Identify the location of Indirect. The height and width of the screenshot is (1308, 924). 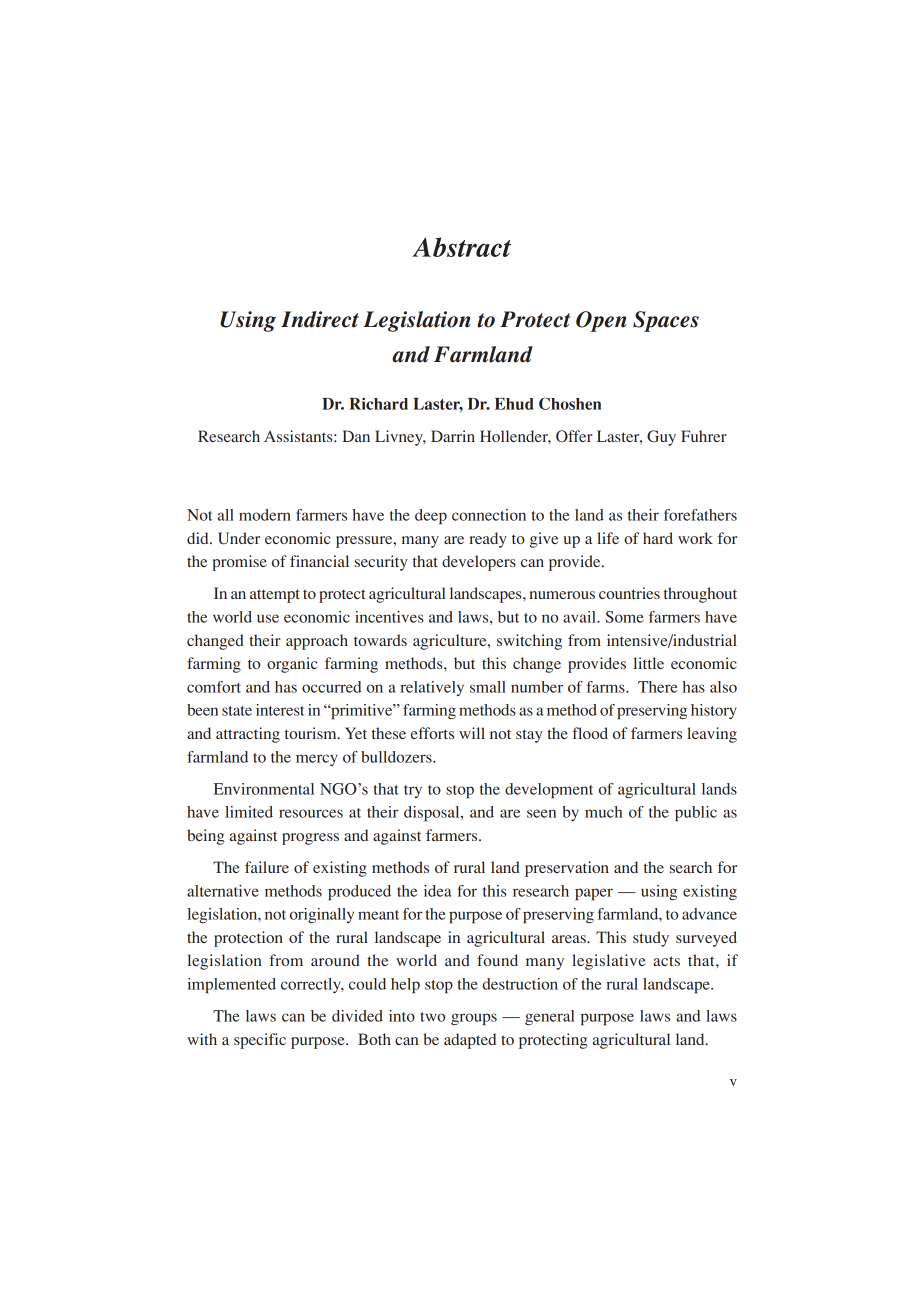
(320, 319).
